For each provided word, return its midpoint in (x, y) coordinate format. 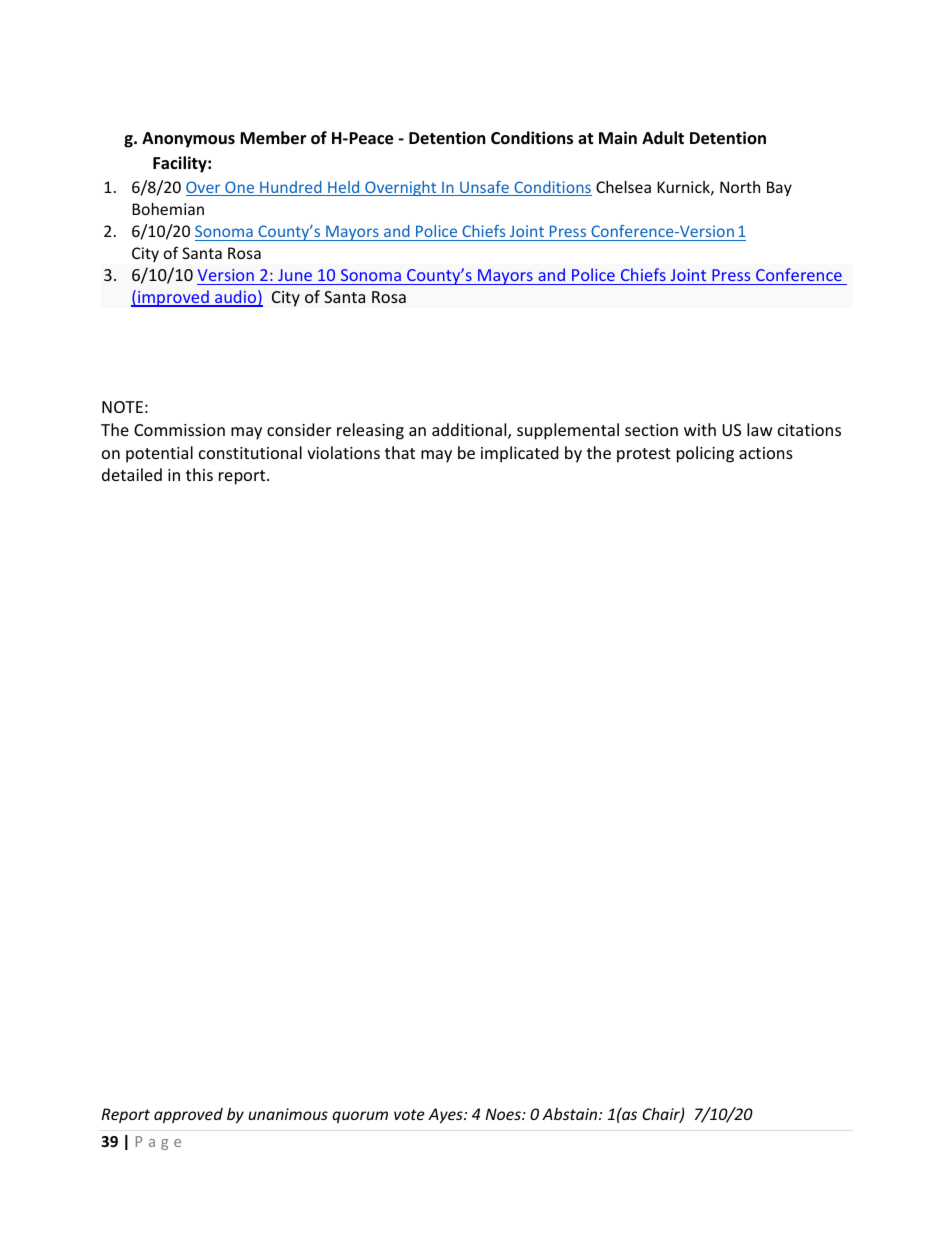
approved (188, 1115)
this (199, 474)
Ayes (446, 1115)
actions (766, 453)
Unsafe (484, 188)
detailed (132, 474)
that (400, 452)
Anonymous (188, 140)
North (740, 187)
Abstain (571, 1114)
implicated (519, 454)
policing (705, 454)
